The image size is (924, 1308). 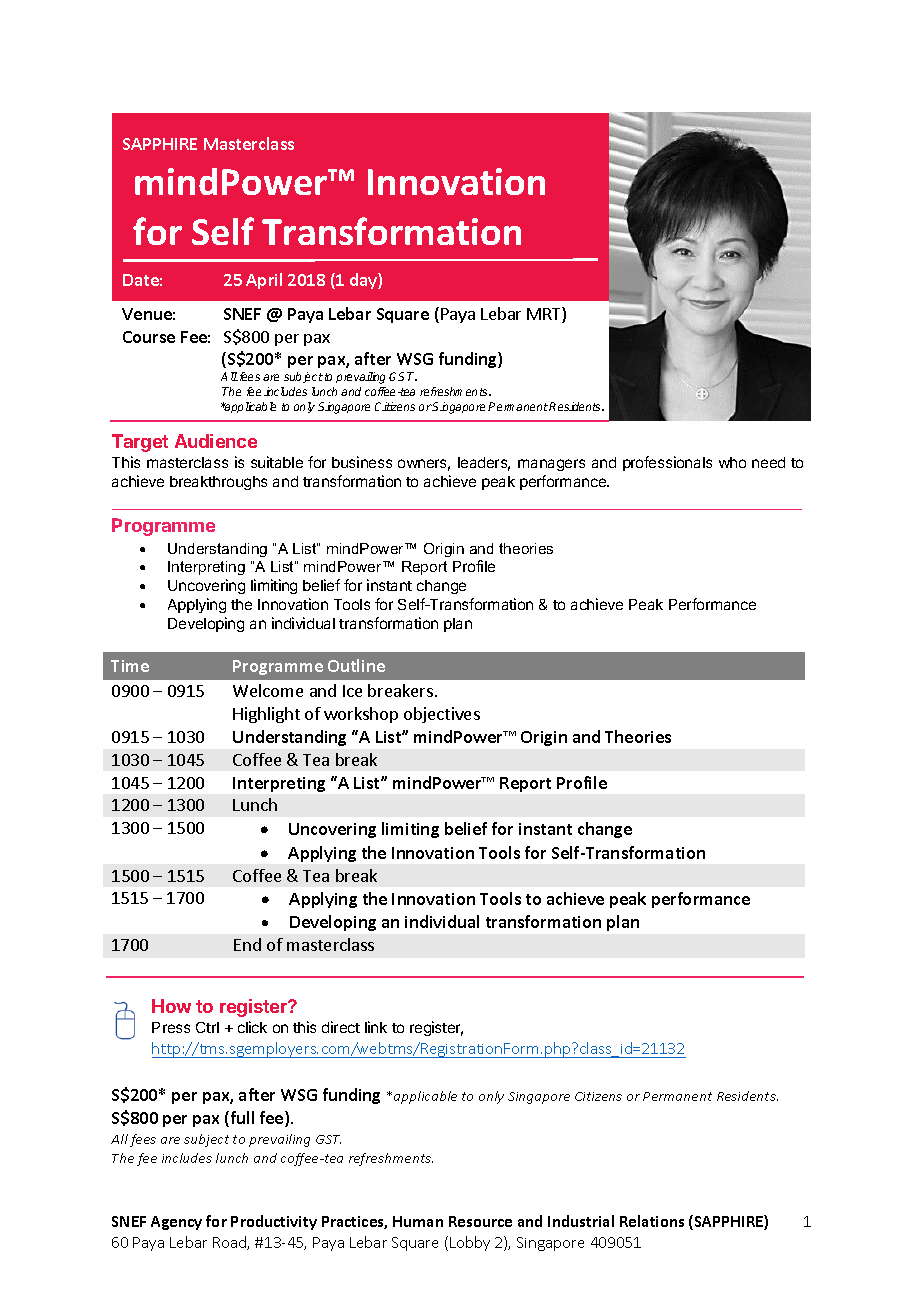 I want to click on objectives, so click(x=442, y=715).
